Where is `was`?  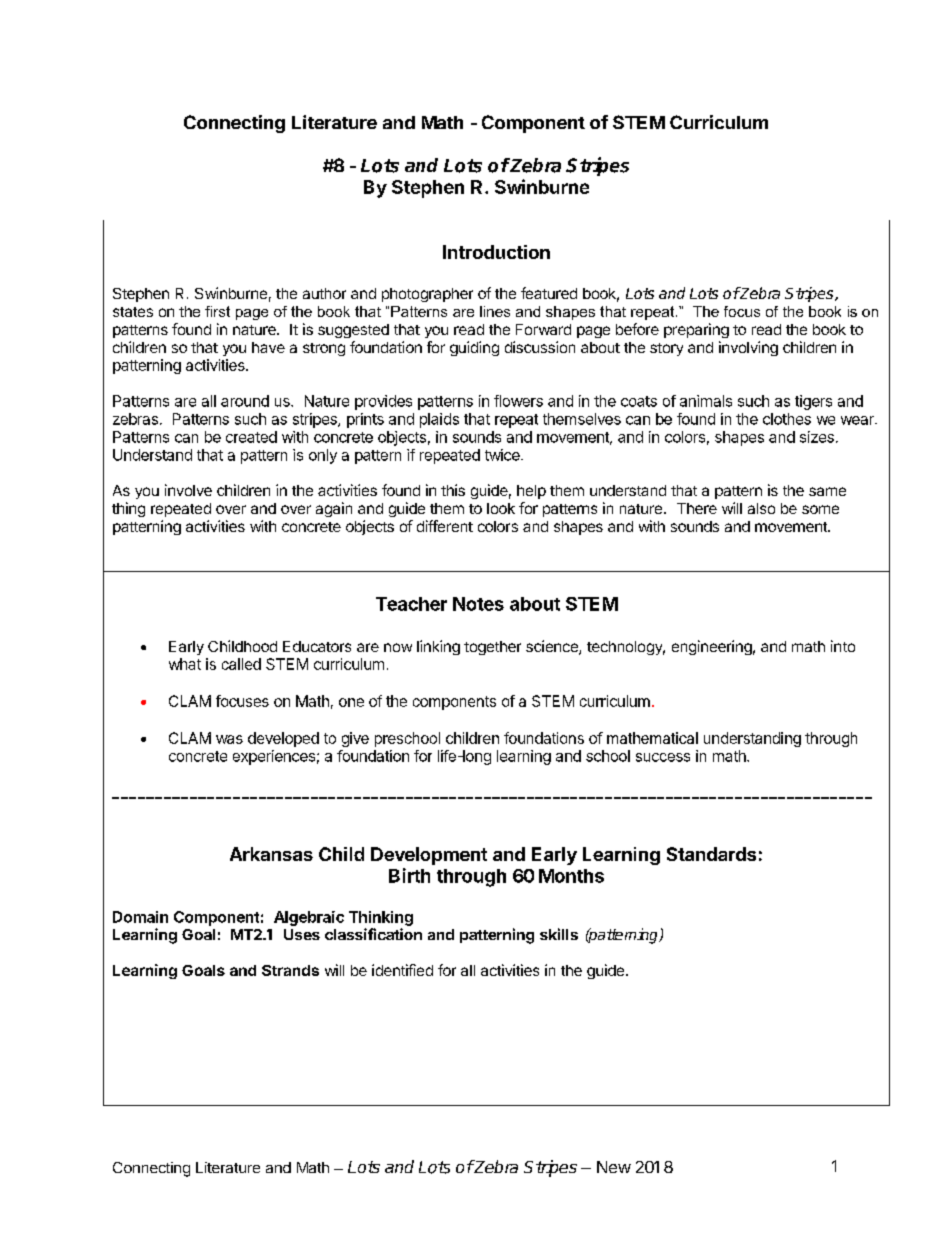
was is located at coordinates (229, 739).
